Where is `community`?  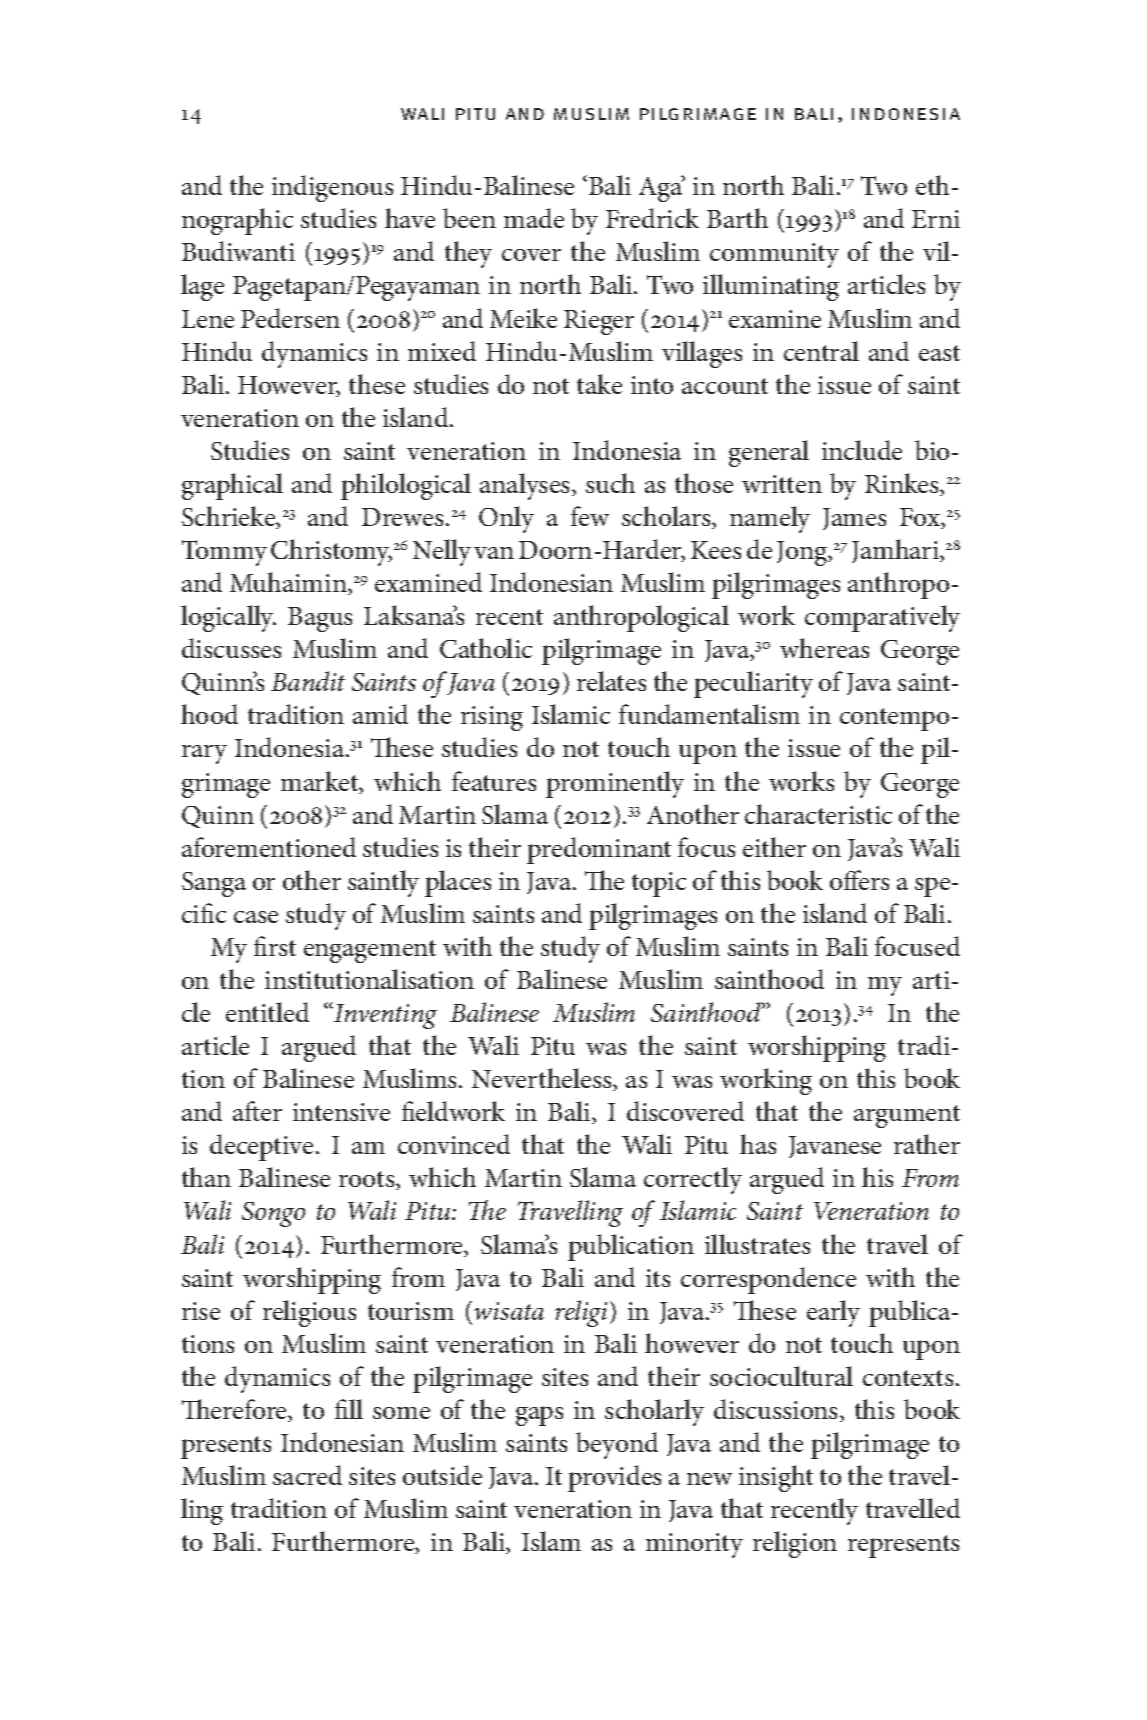 community is located at coordinates (774, 255).
